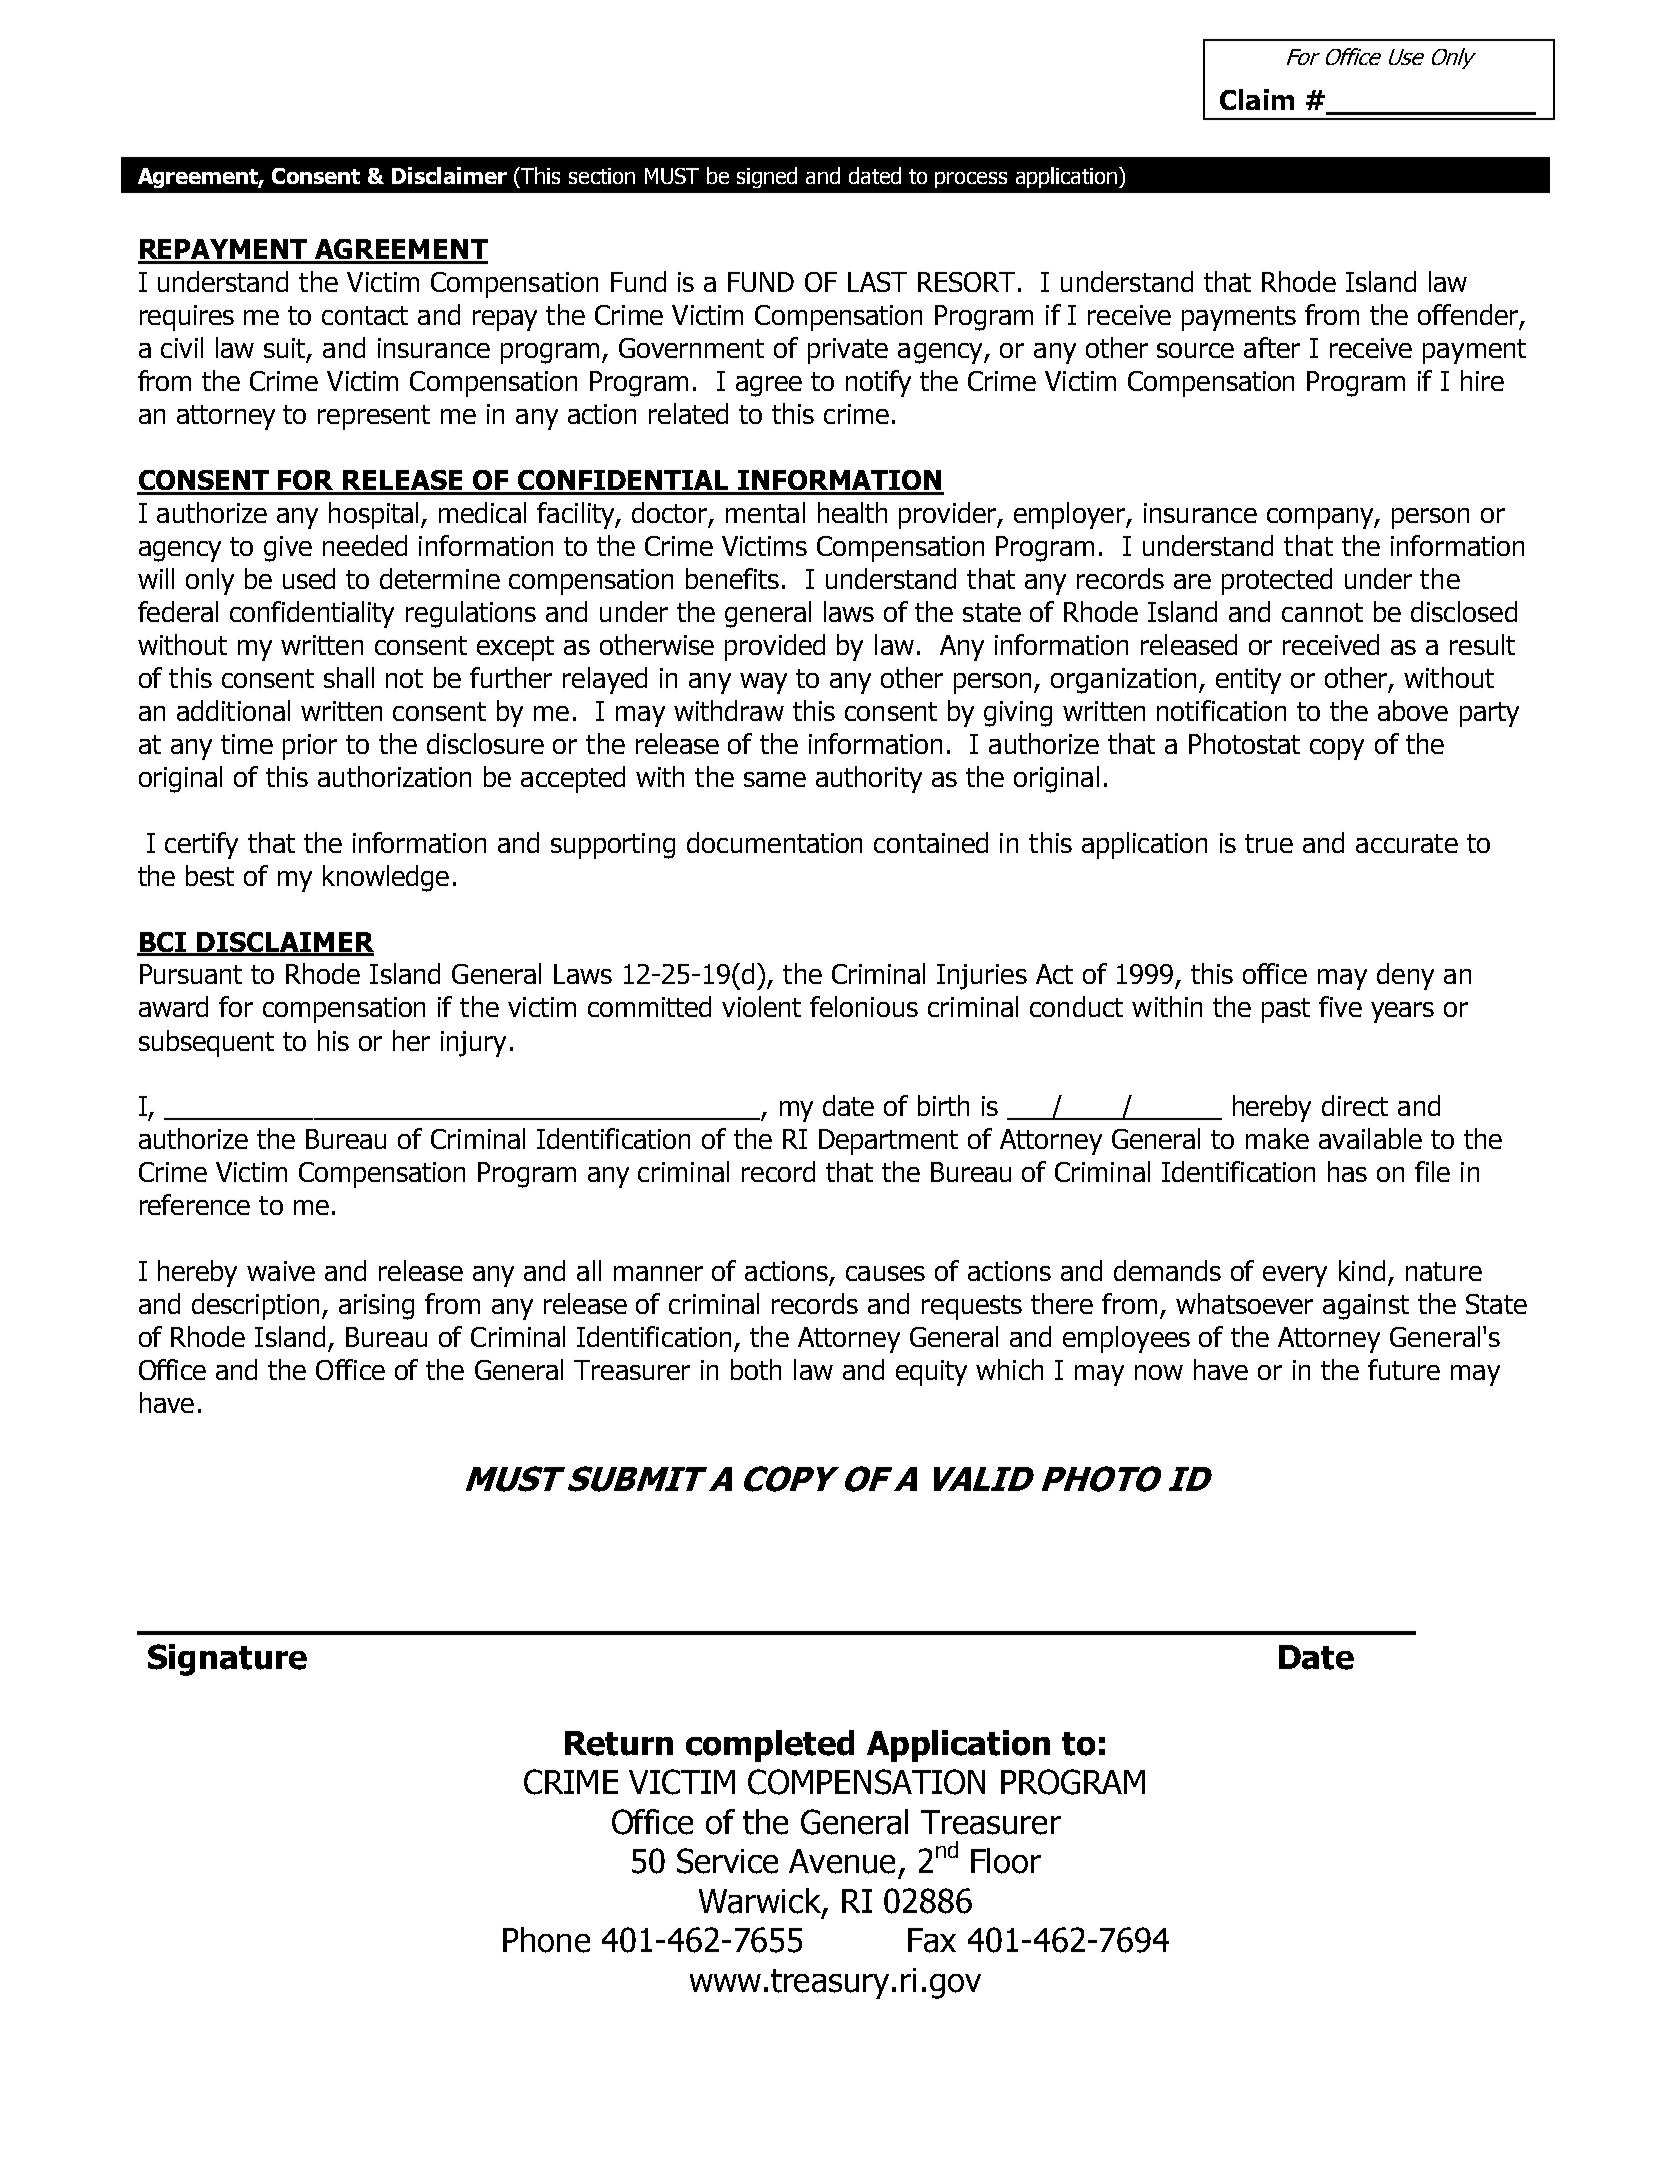  Describe the element at coordinates (1272, 347) in the screenshot. I see `after` at that location.
